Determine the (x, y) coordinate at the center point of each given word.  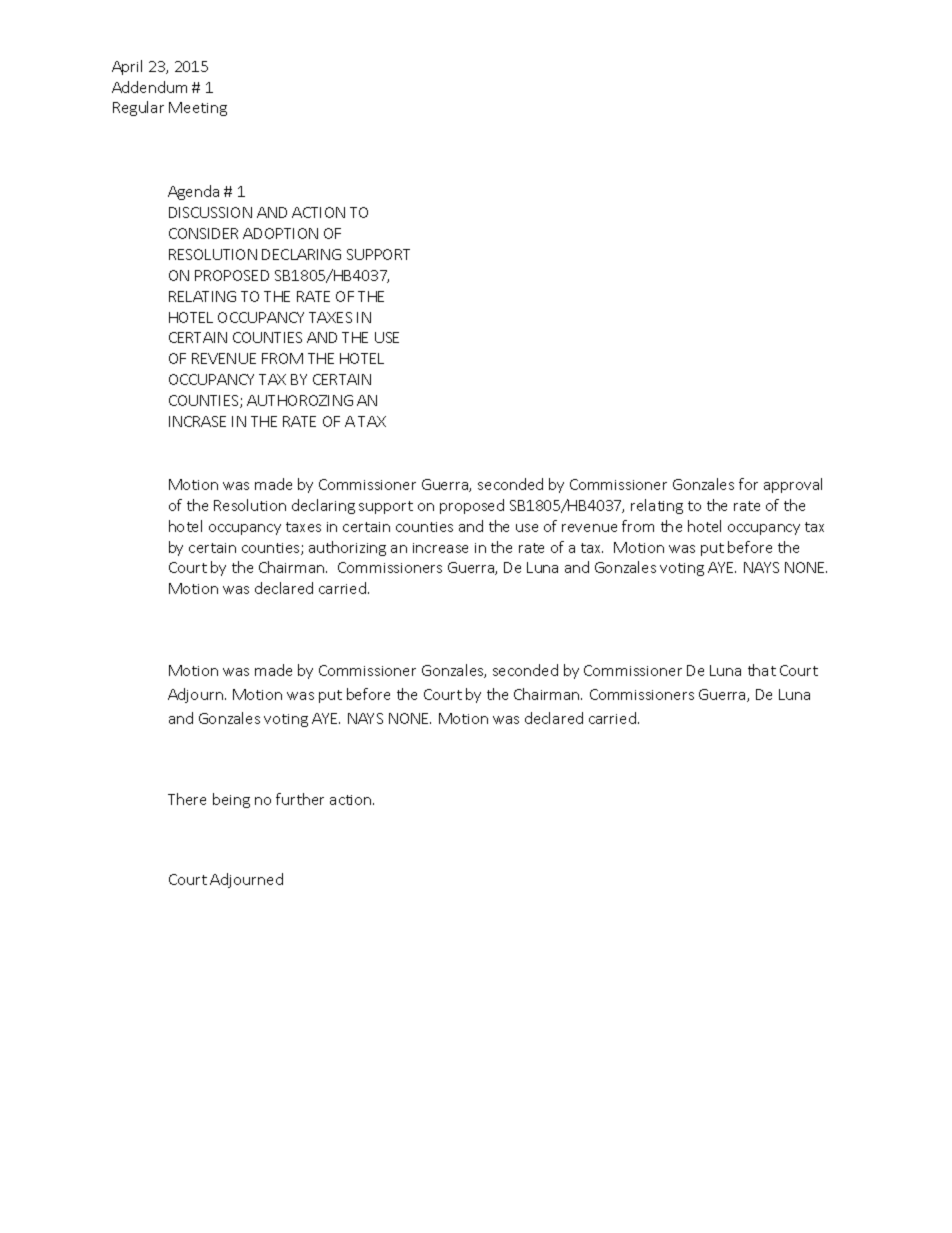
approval (793, 485)
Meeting (198, 109)
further (300, 799)
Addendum (149, 87)
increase (440, 548)
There (187, 799)
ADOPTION (280, 233)
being (231, 800)
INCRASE (197, 421)
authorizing (347, 548)
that (762, 670)
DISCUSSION (210, 212)
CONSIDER (203, 233)
